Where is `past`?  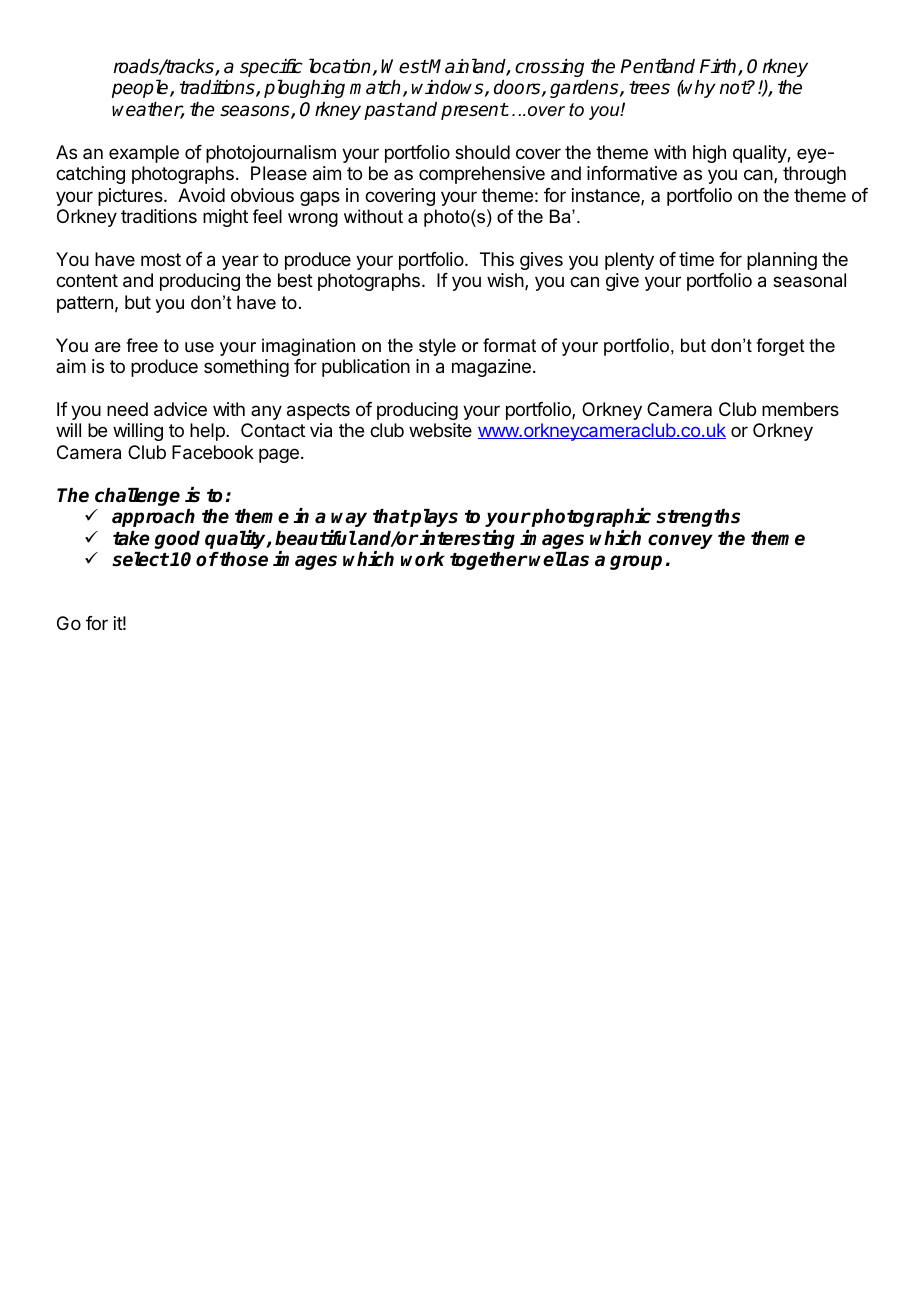 past is located at coordinates (384, 111).
